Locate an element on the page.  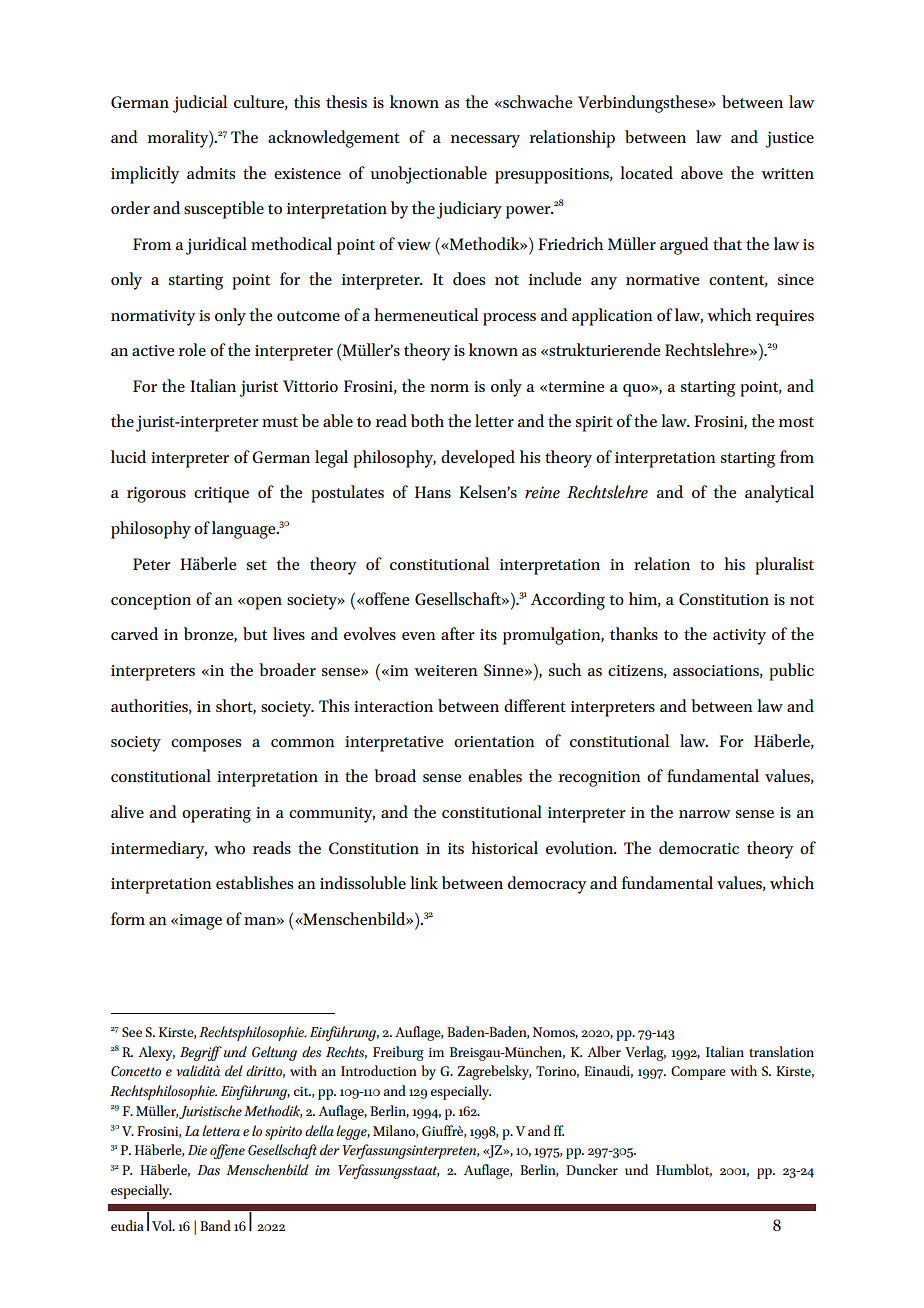
but is located at coordinates (255, 633).
